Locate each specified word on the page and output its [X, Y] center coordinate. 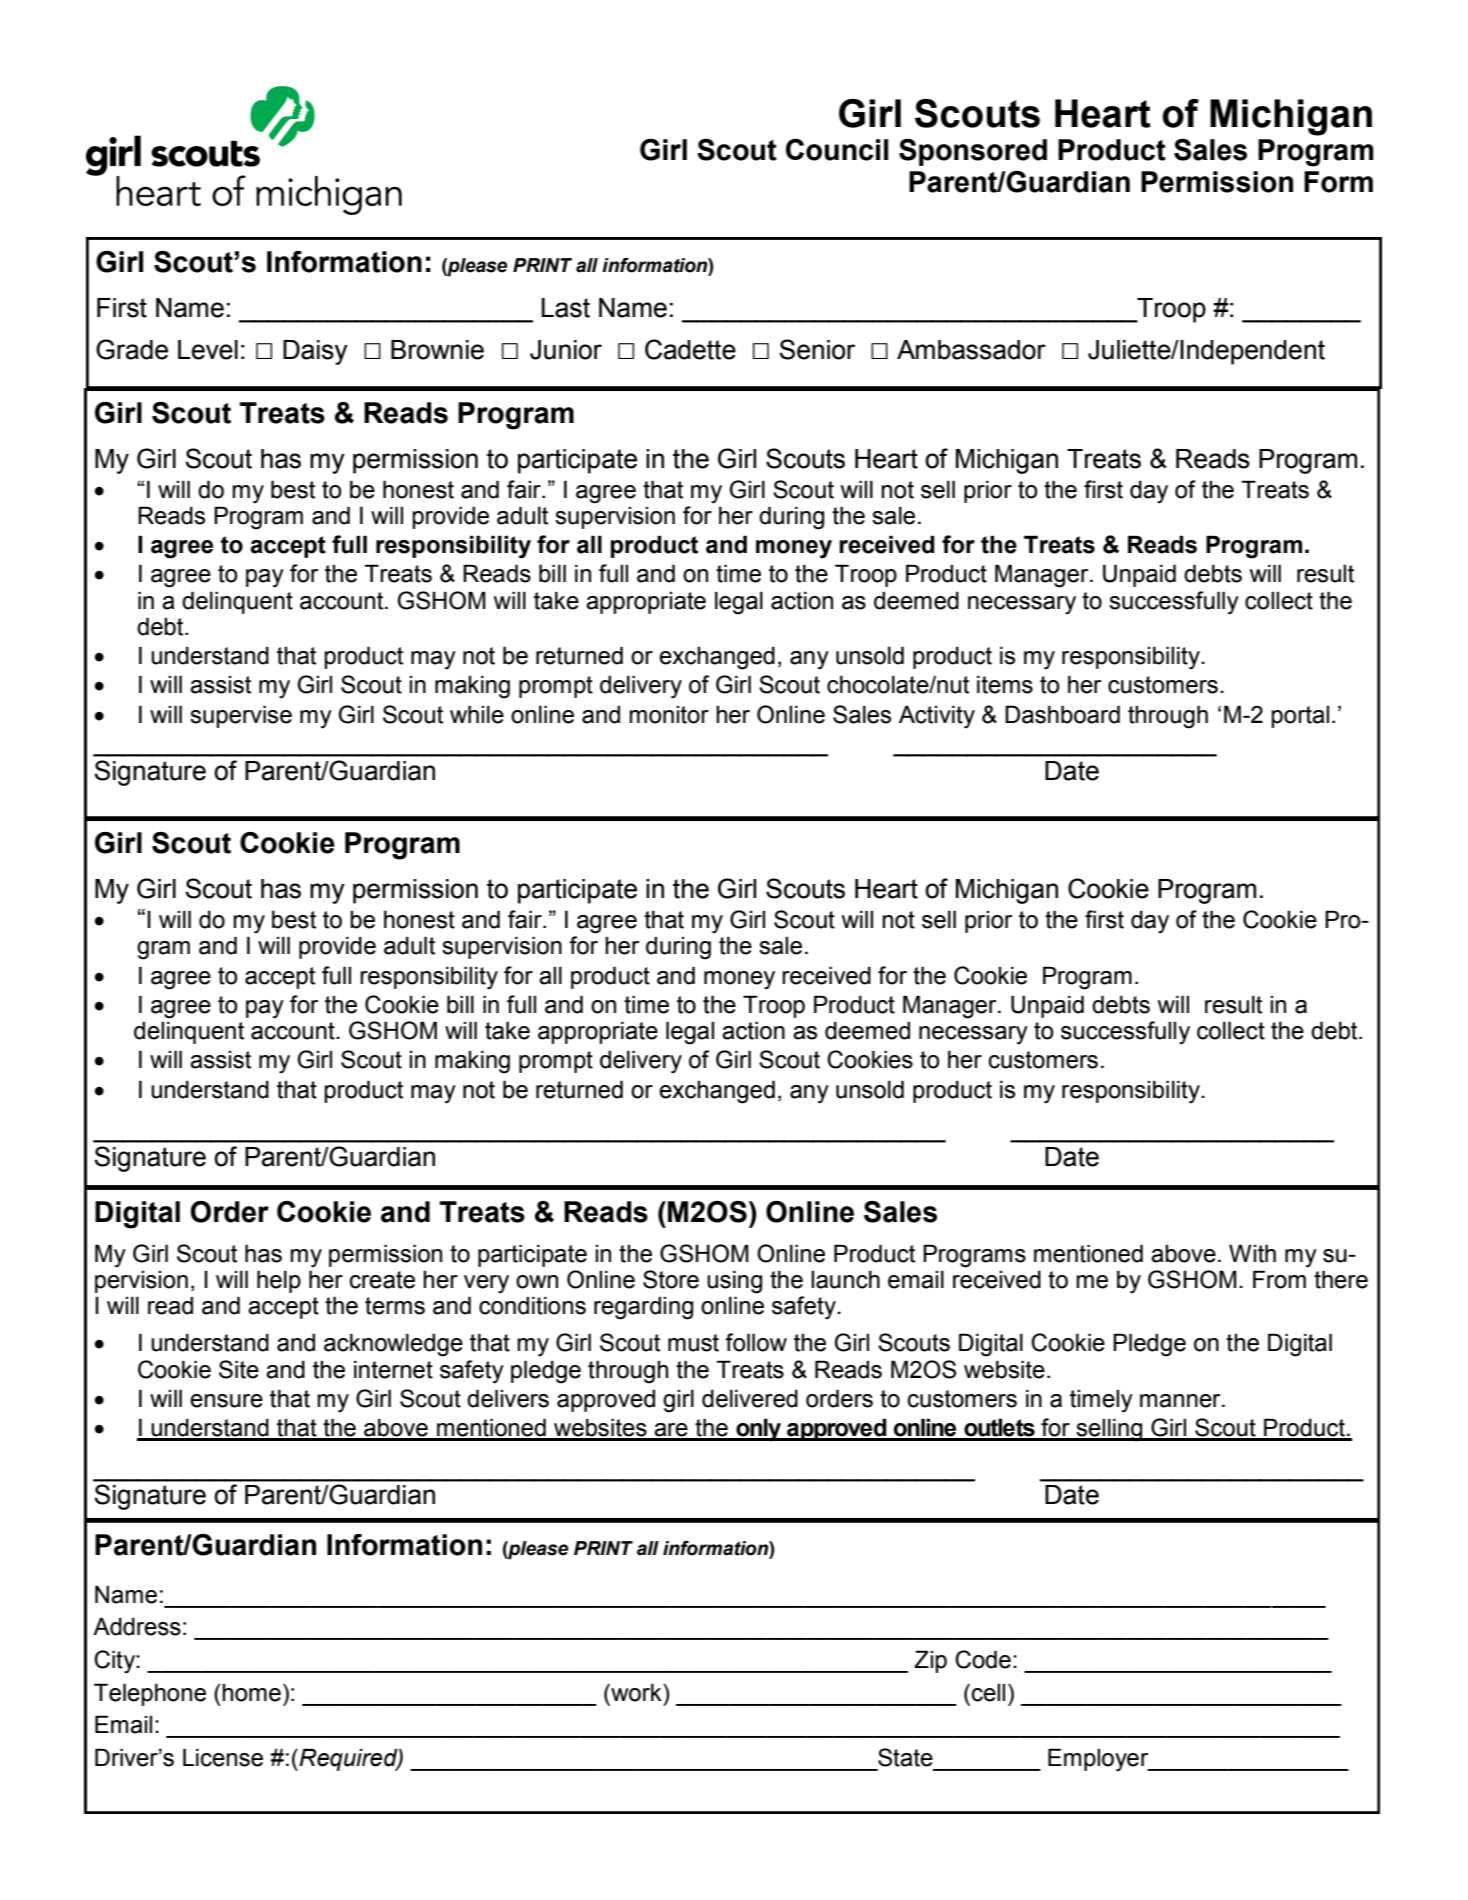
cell [988, 1693]
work [636, 1692]
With [1252, 1253]
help [279, 1281]
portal [1300, 717]
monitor [669, 715]
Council [837, 149]
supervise [241, 716]
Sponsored [973, 152]
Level [208, 350]
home [251, 1693]
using [734, 1282]
